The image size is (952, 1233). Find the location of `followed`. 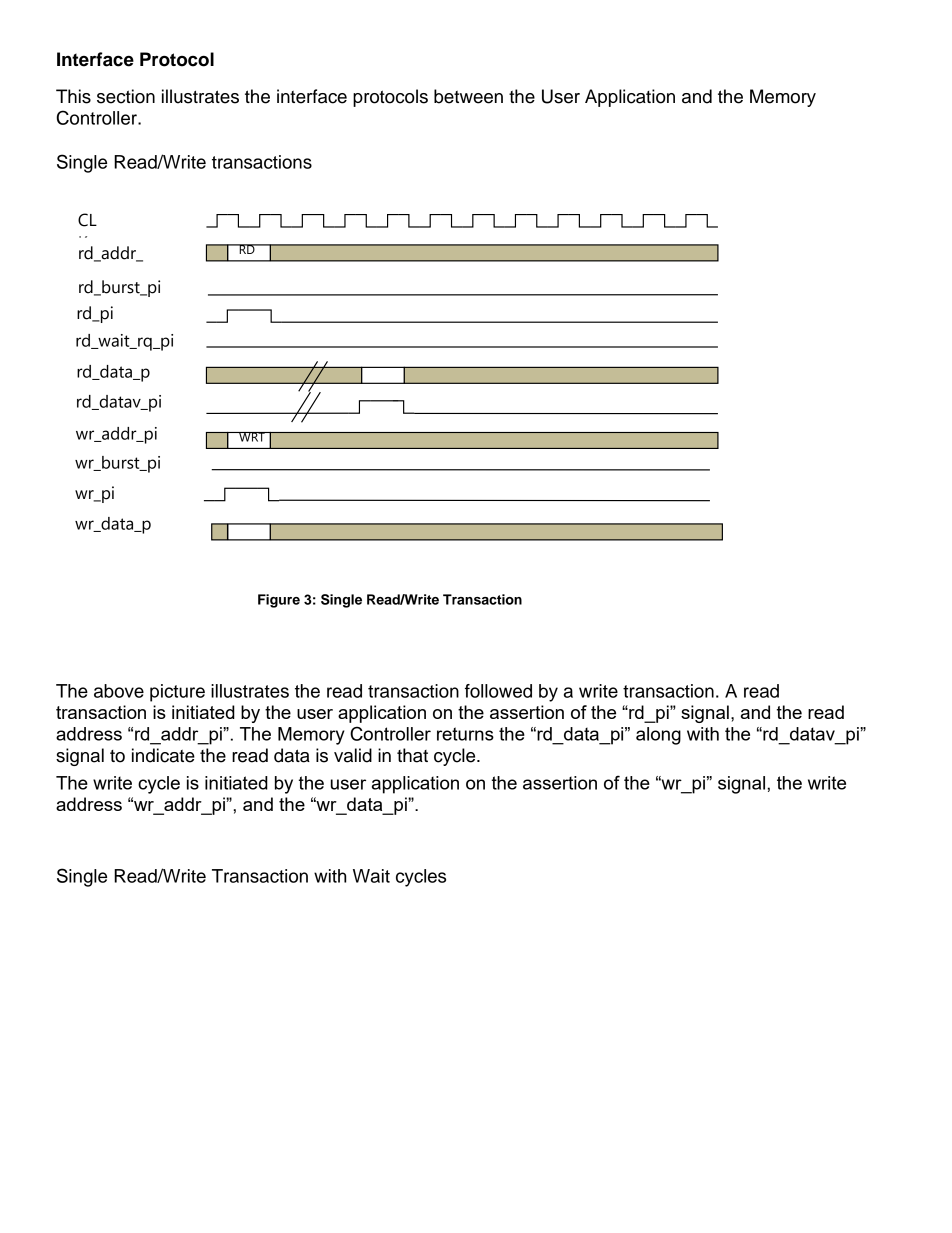

followed is located at coordinates (498, 691).
